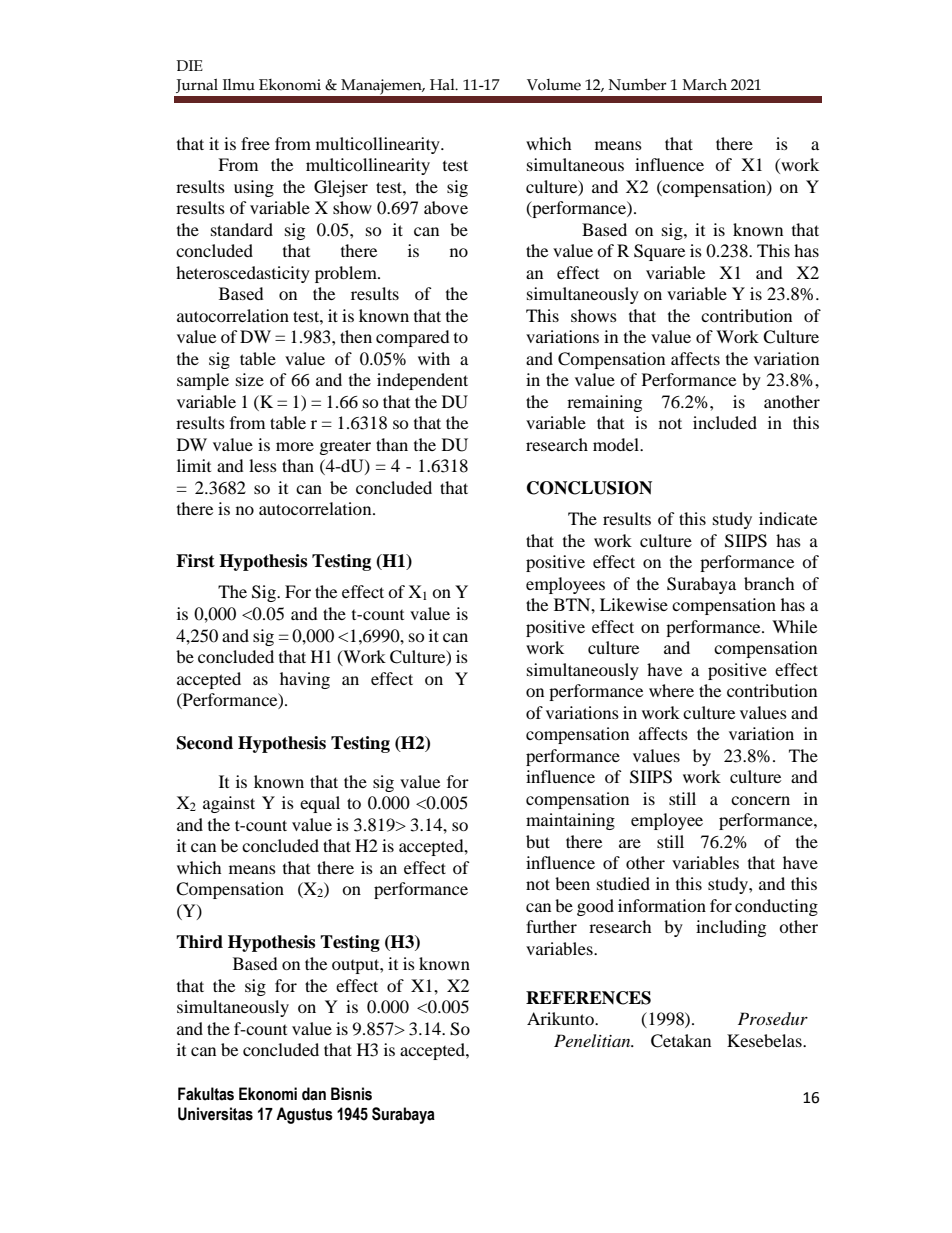  Describe the element at coordinates (255, 143) in the screenshot. I see `free` at that location.
